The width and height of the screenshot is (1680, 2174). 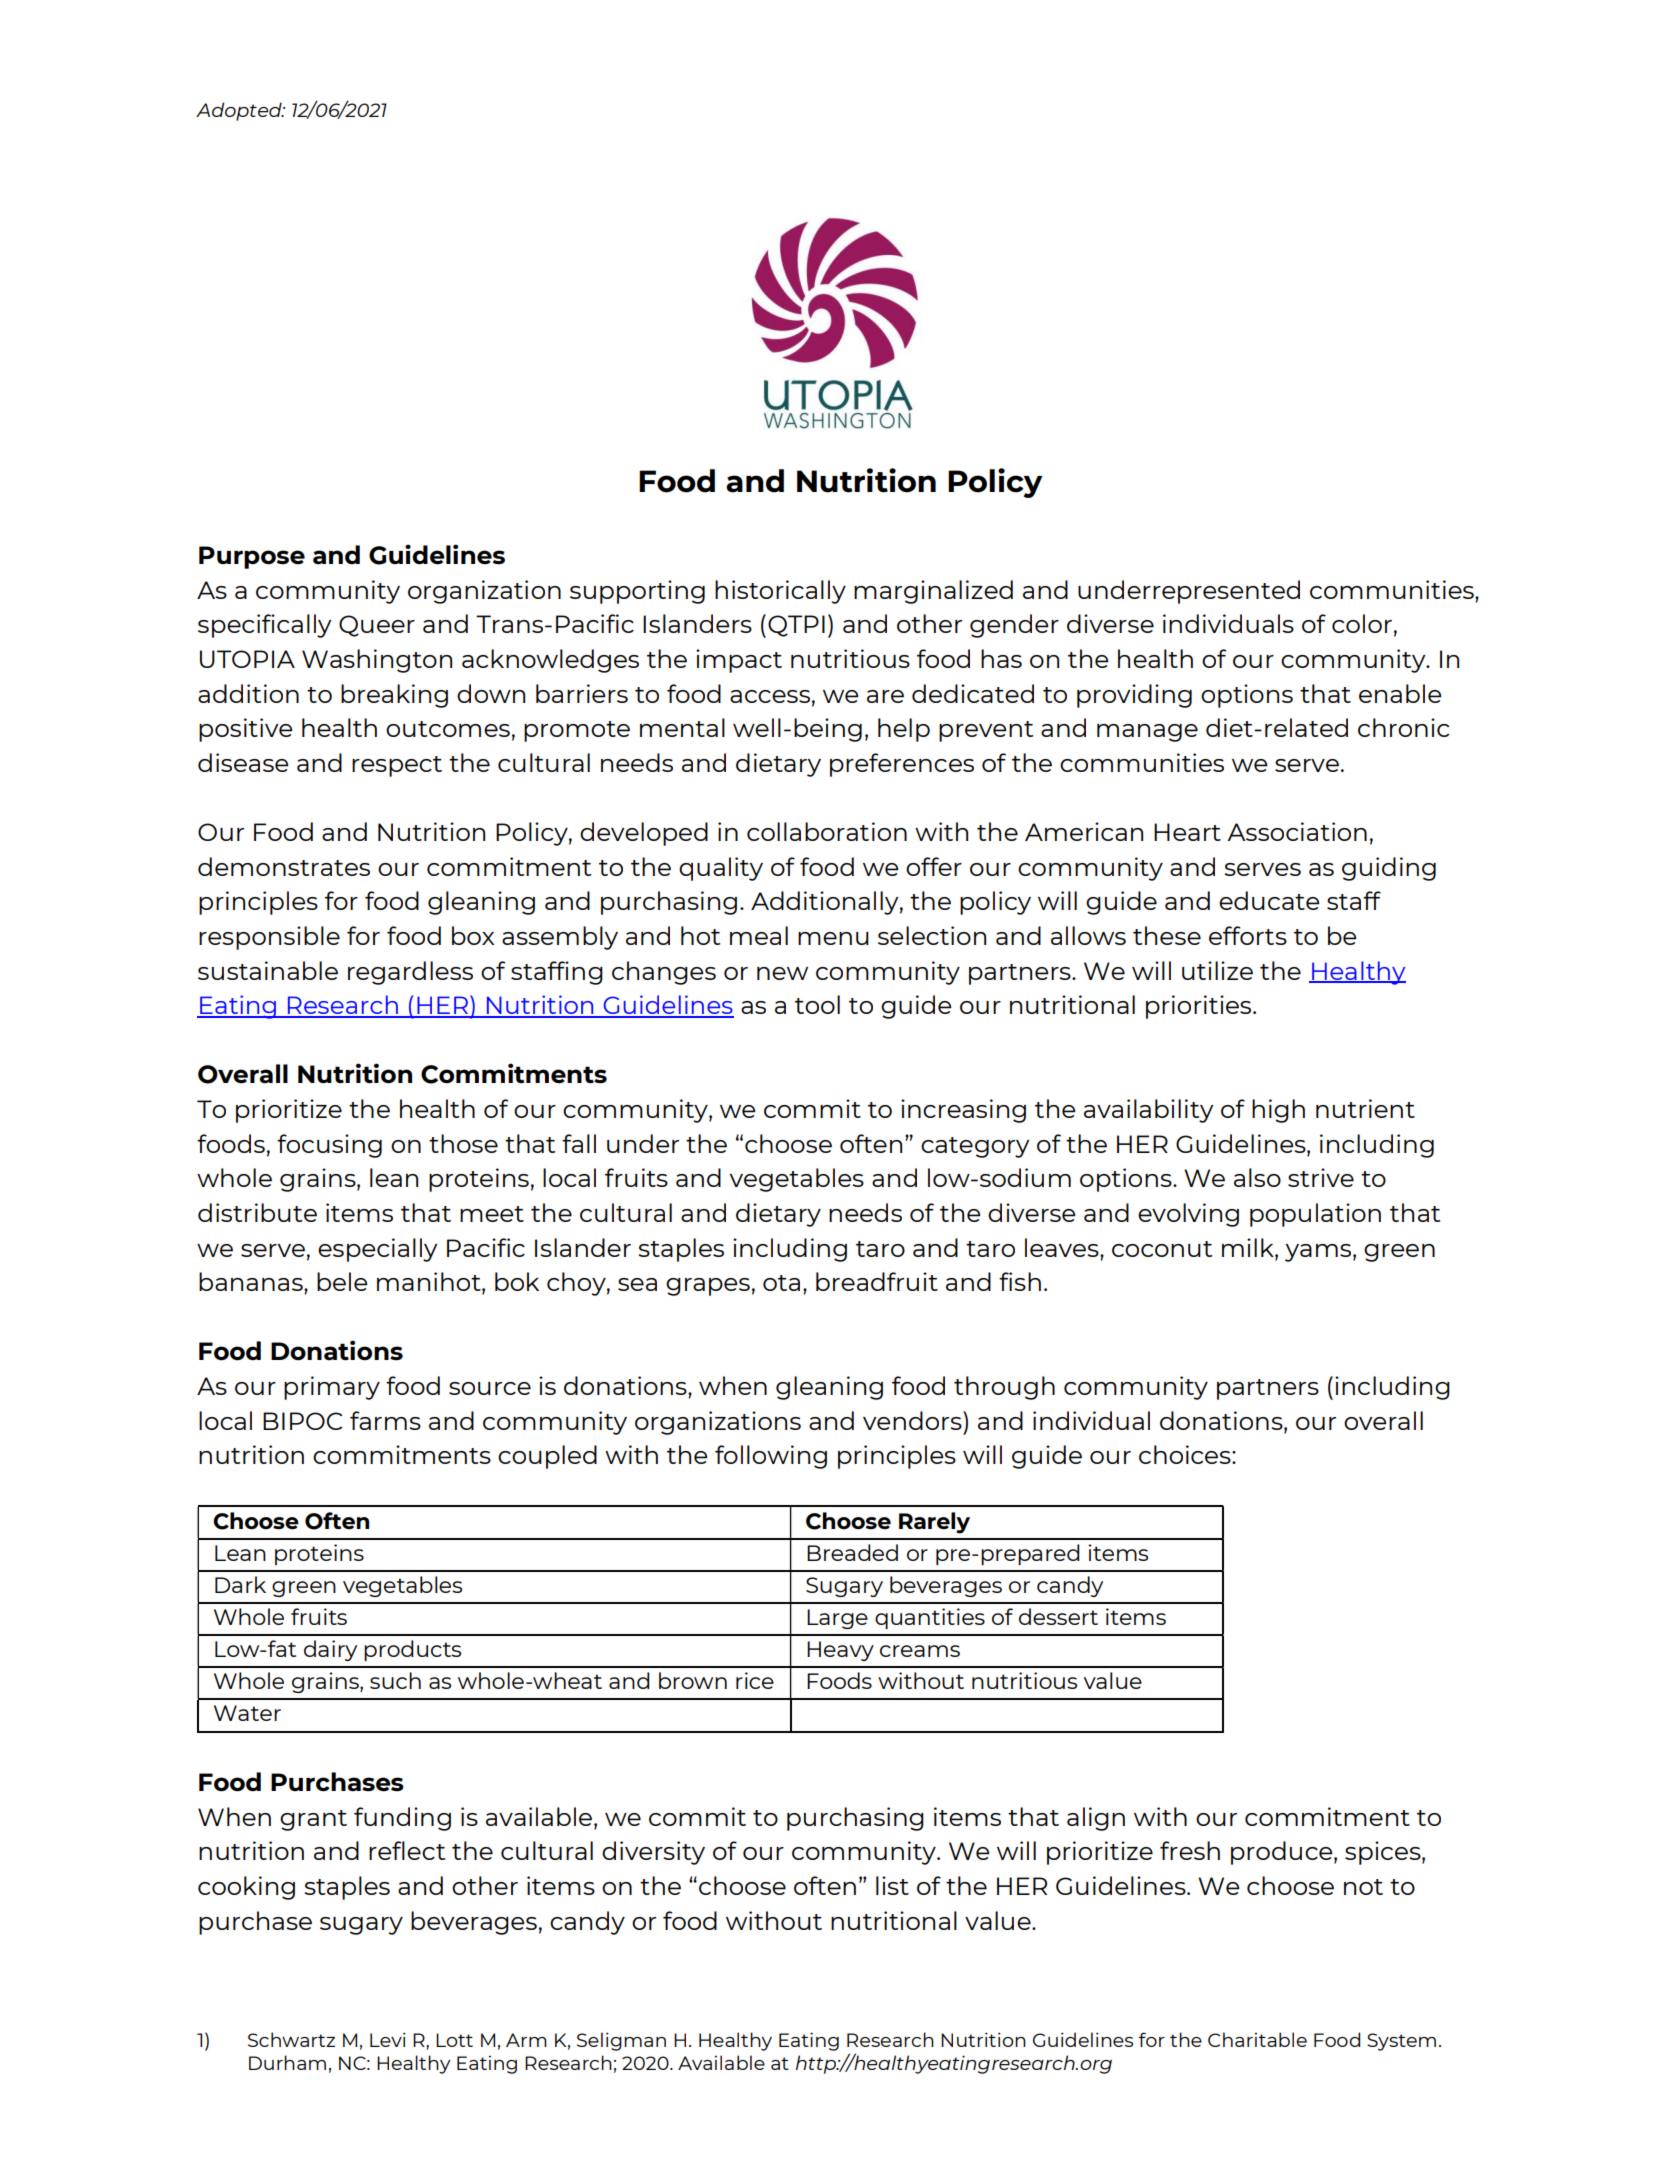 What do you see at coordinates (1318, 1253) in the screenshot?
I see `yams` at bounding box center [1318, 1253].
